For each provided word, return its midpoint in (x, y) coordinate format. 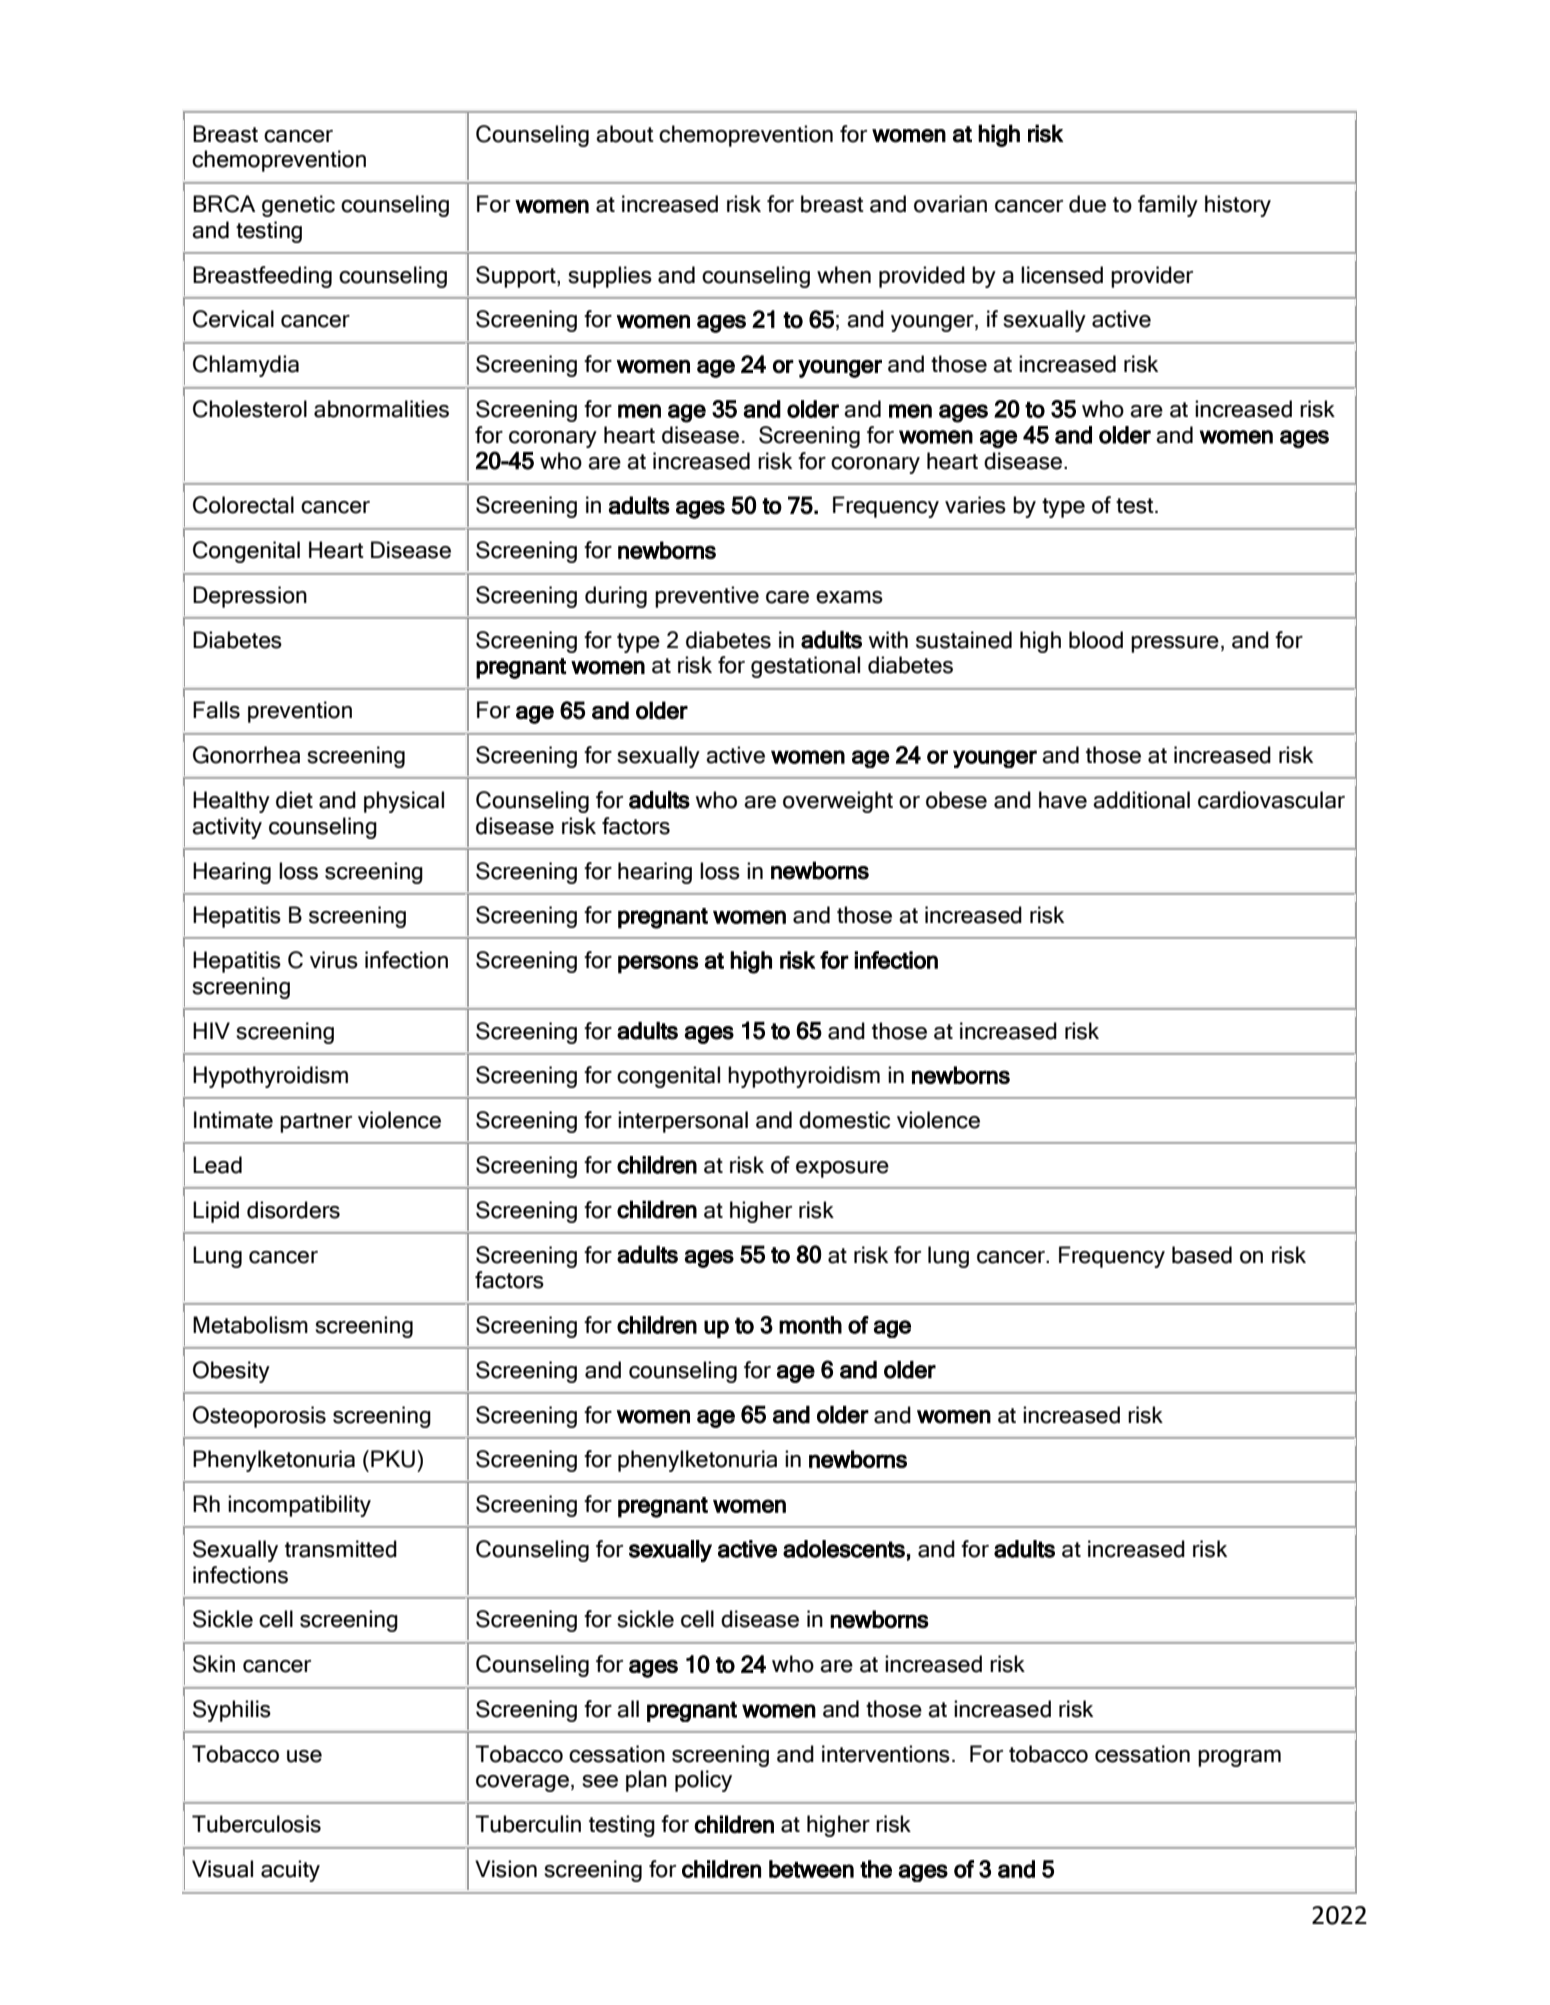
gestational (805, 667)
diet (294, 800)
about (625, 134)
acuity (290, 1871)
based (1202, 1255)
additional (1141, 800)
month (810, 1325)
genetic (298, 206)
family (1168, 206)
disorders (293, 1210)
